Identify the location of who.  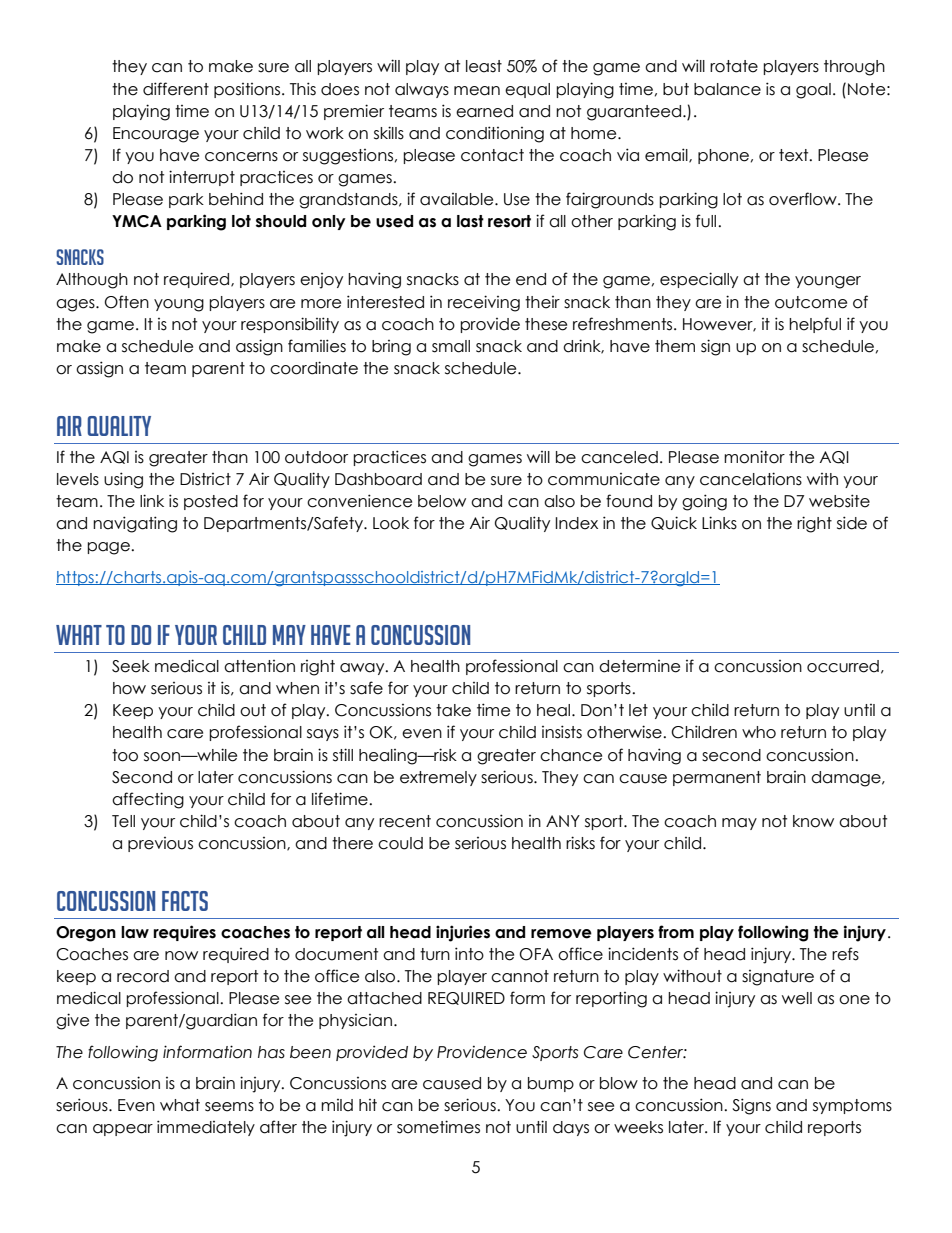
(759, 732).
